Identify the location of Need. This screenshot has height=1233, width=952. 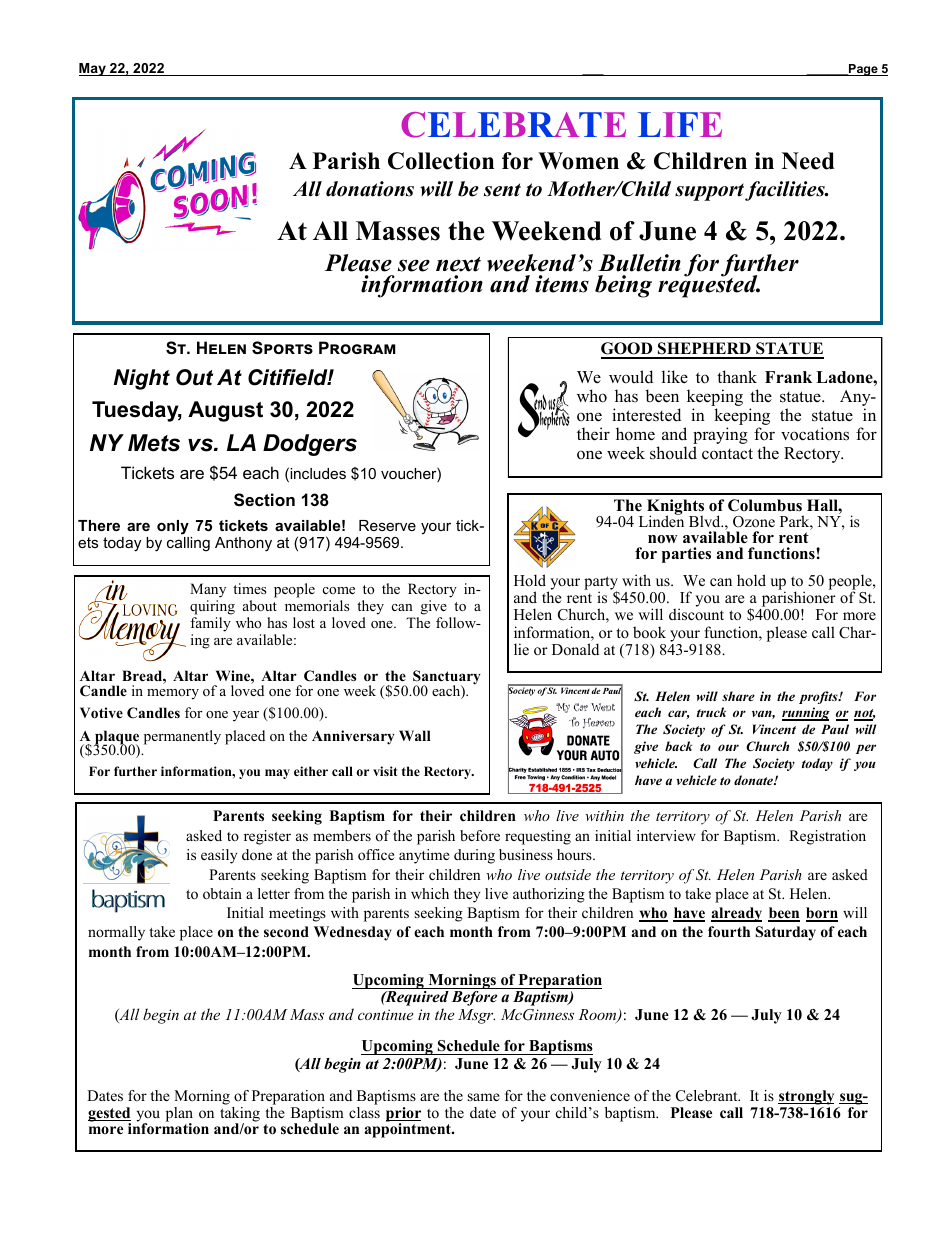
(808, 161).
